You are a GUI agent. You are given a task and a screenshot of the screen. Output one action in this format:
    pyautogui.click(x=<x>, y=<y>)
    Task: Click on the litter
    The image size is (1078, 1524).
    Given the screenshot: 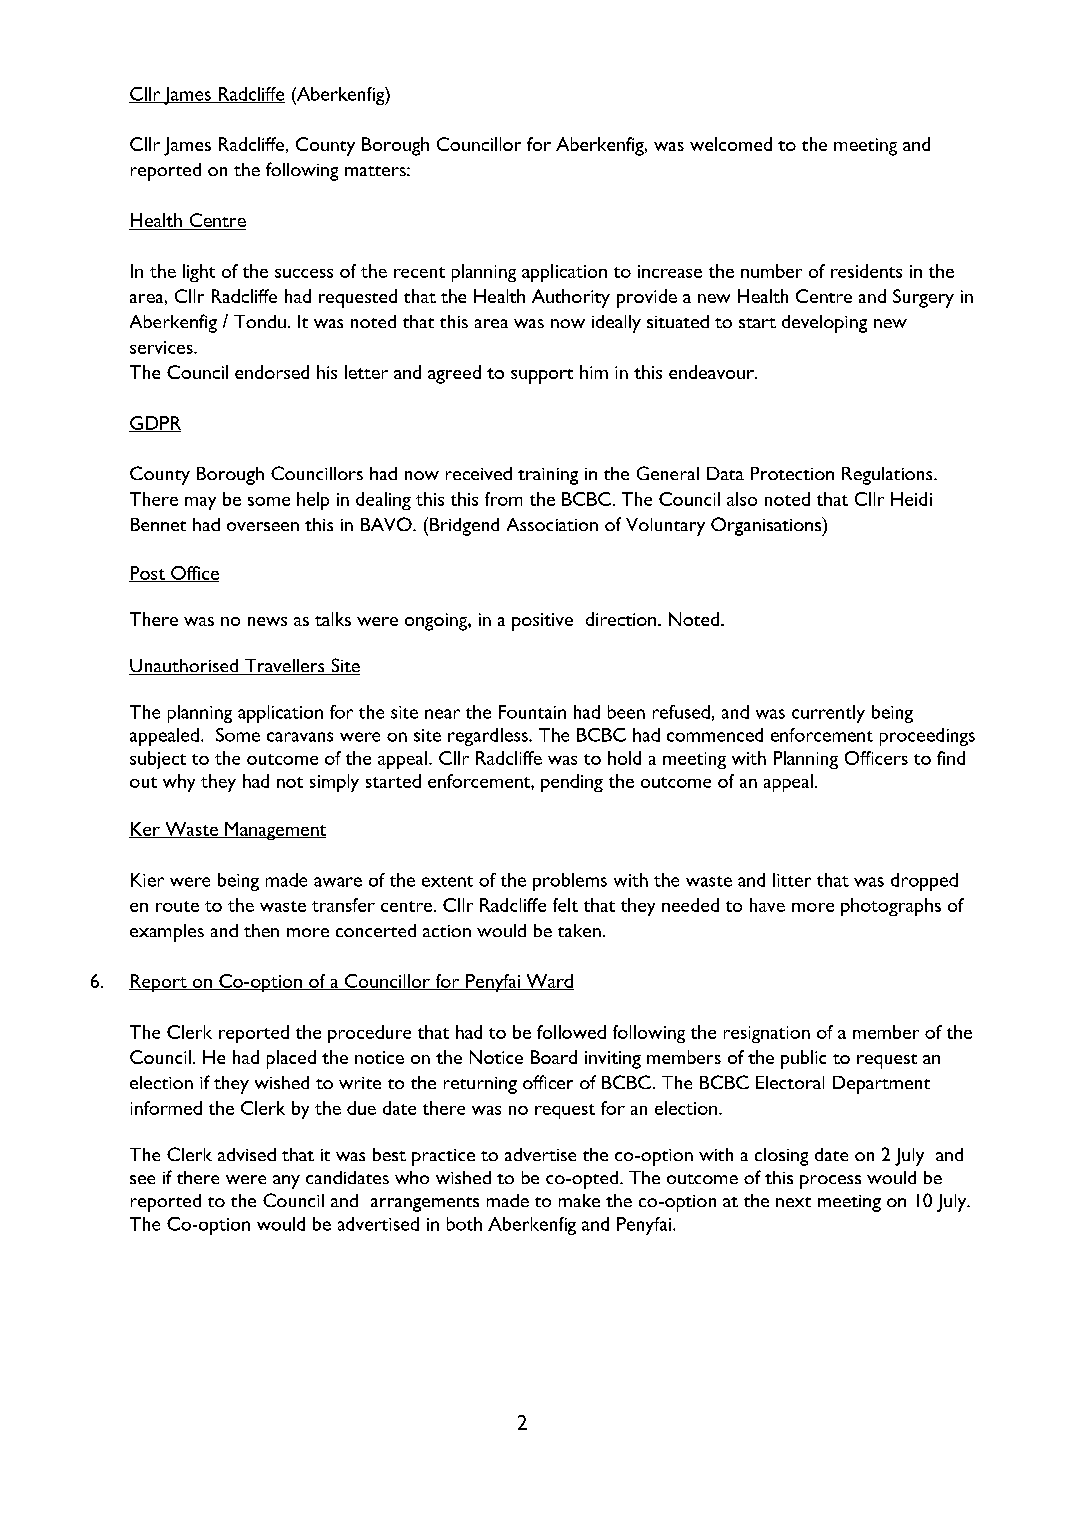 What is the action you would take?
    pyautogui.click(x=792, y=880)
